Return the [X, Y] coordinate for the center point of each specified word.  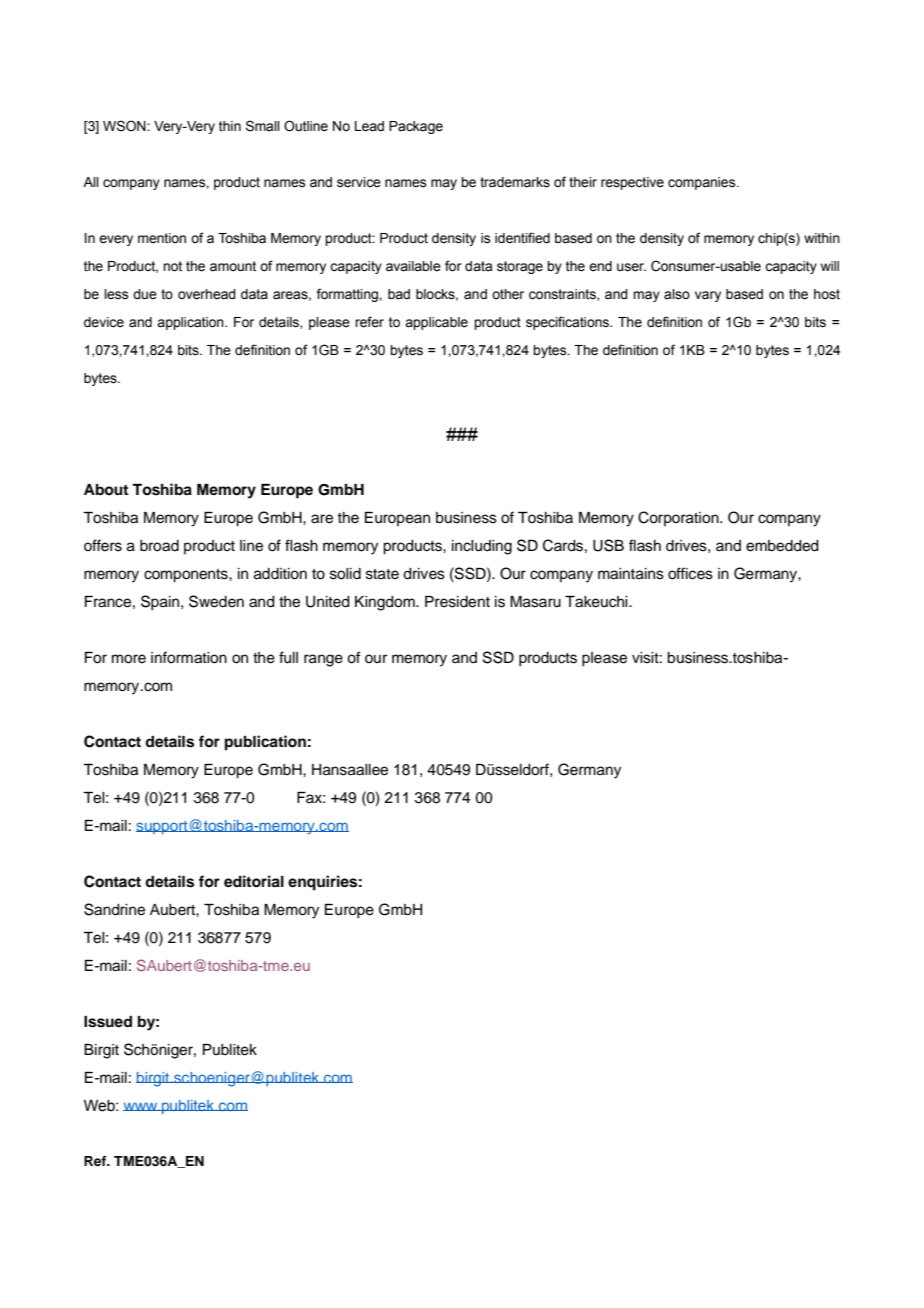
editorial [254, 881]
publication [265, 743]
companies [703, 183]
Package [416, 127]
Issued [108, 1022]
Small [263, 126]
